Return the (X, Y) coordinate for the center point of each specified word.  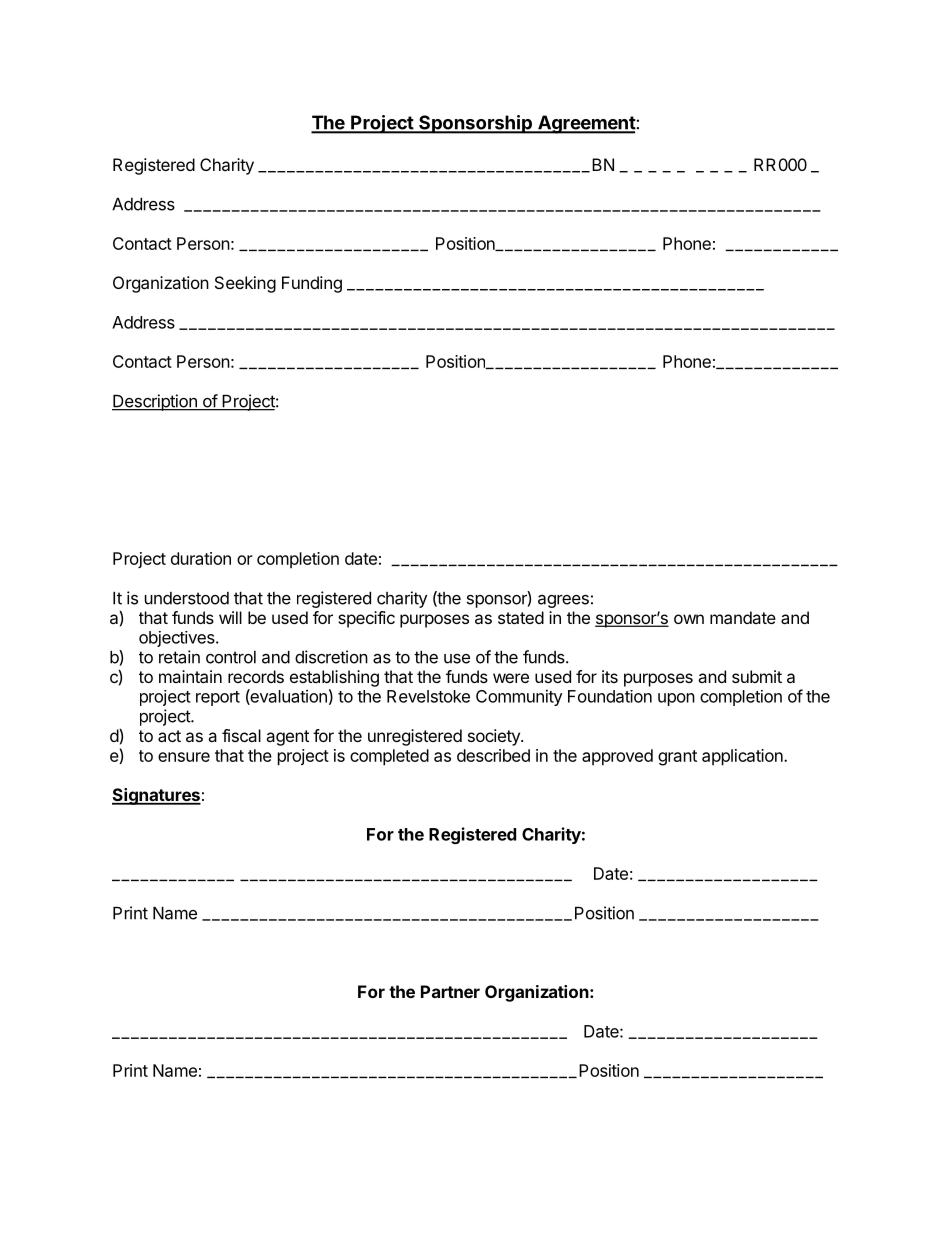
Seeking (245, 284)
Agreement (586, 124)
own (689, 619)
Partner (450, 991)
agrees (563, 601)
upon (676, 699)
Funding (312, 284)
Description (155, 402)
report (218, 698)
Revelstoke (428, 696)
